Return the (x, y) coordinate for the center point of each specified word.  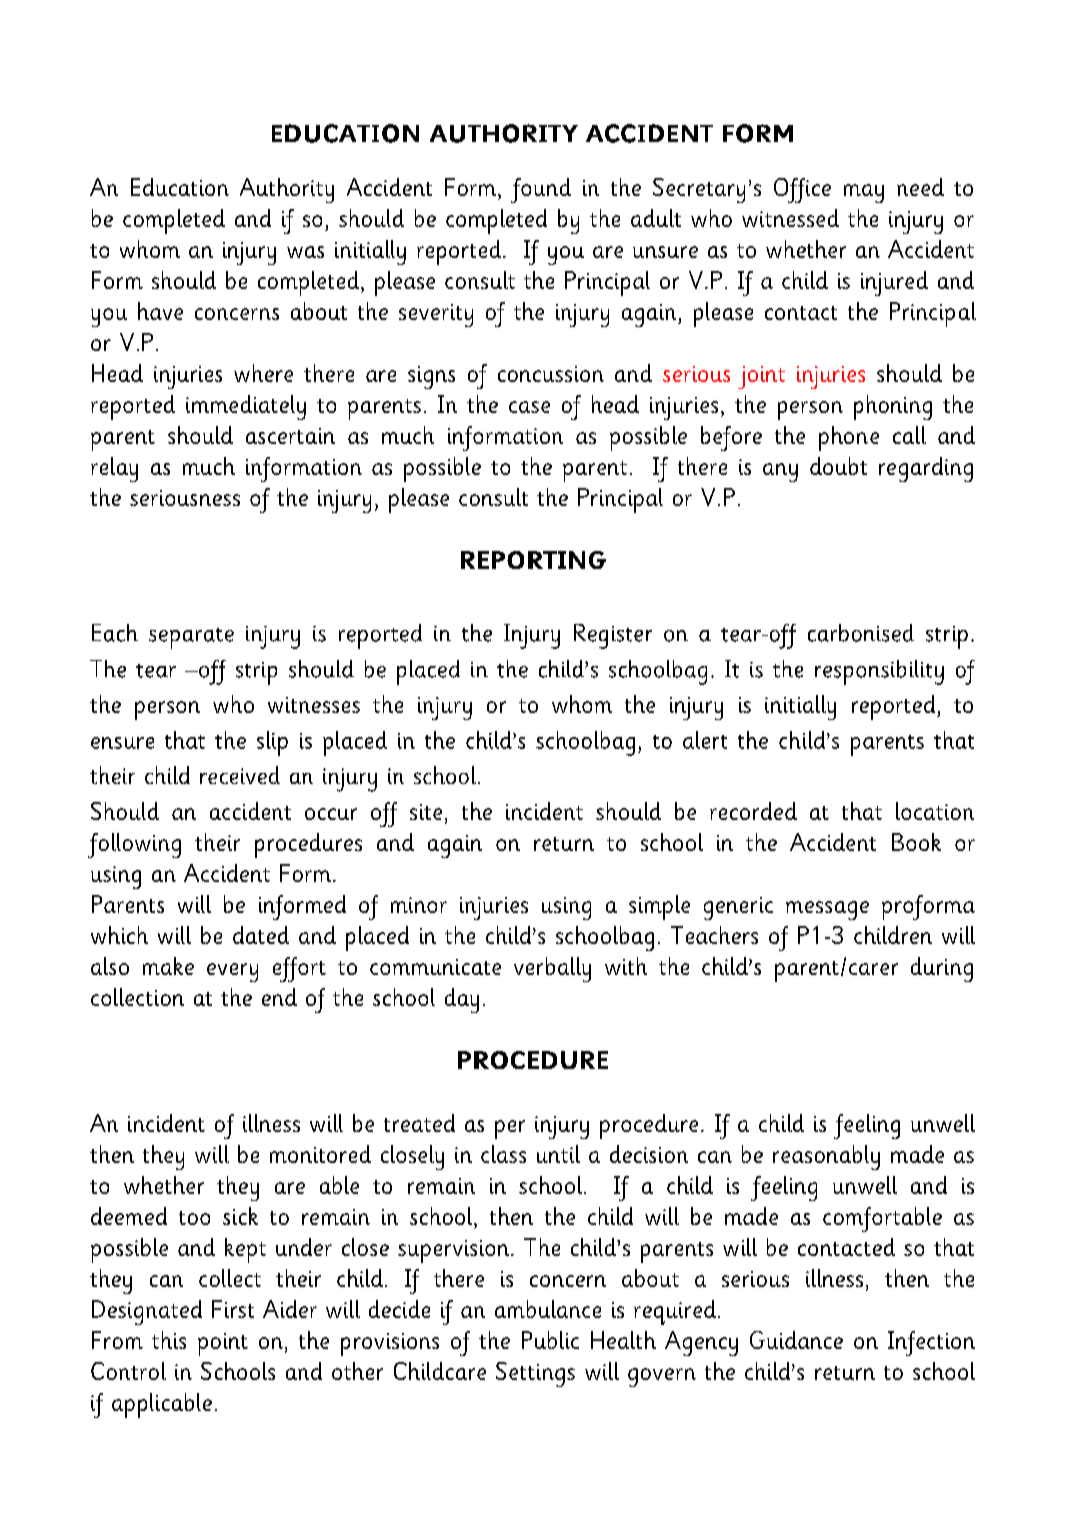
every (232, 972)
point (223, 1344)
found (541, 190)
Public (550, 1340)
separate (191, 638)
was (305, 252)
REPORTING (533, 560)
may (864, 193)
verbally (552, 969)
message (827, 910)
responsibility (879, 672)
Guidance (796, 1340)
